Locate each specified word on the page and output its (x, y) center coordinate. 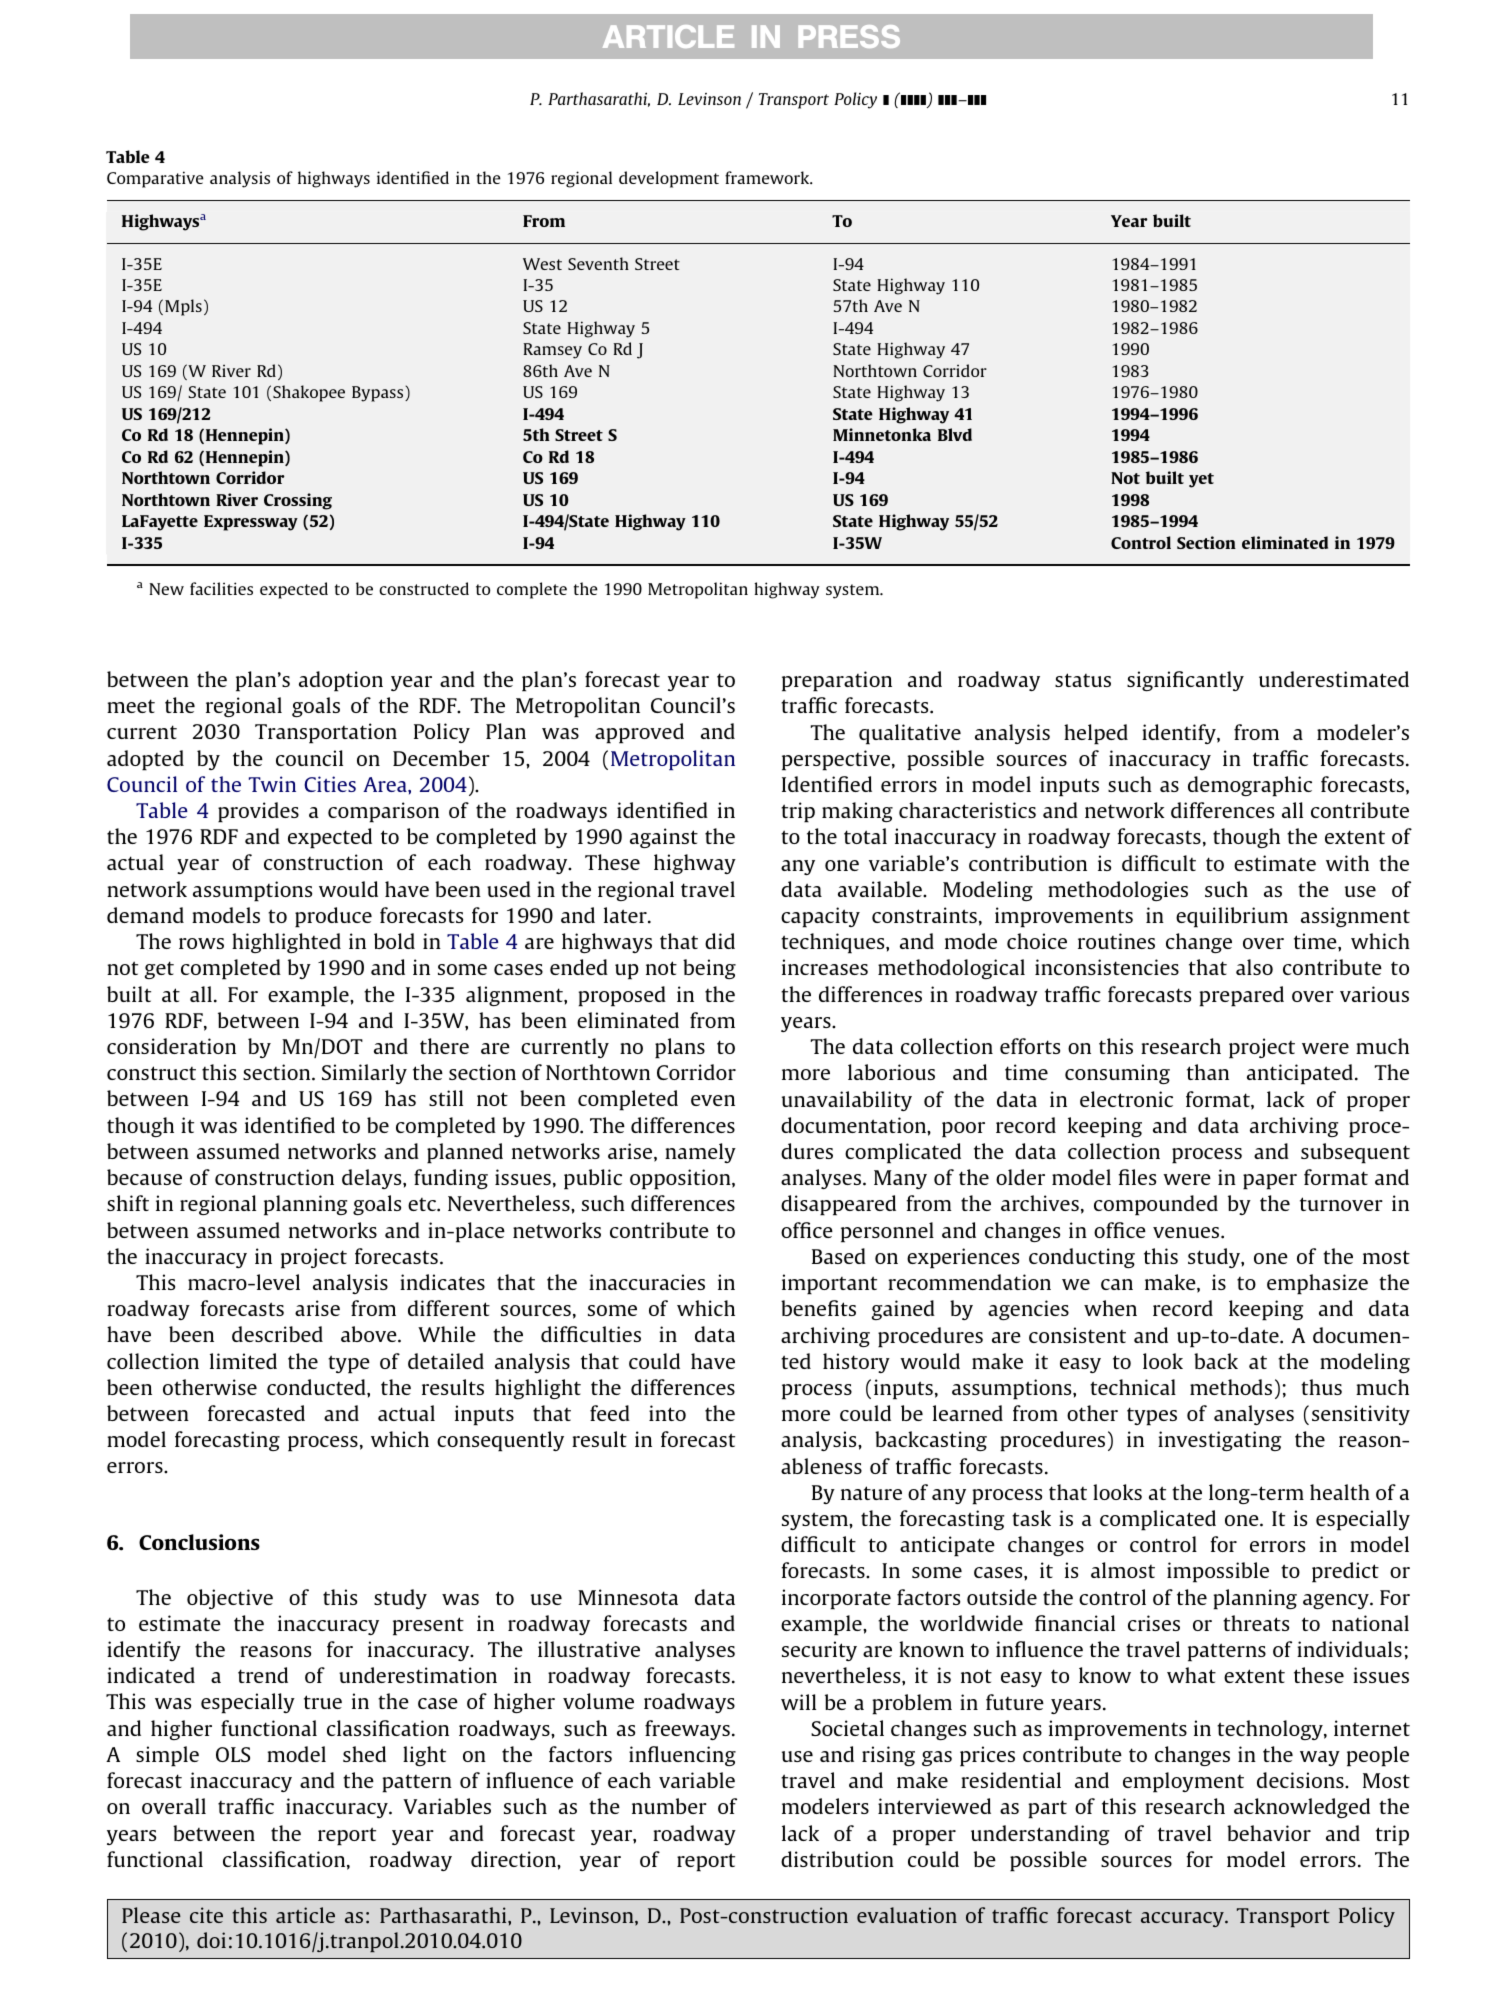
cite (206, 1915)
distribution (837, 1859)
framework (768, 177)
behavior (1269, 1833)
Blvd (955, 434)
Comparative (155, 179)
